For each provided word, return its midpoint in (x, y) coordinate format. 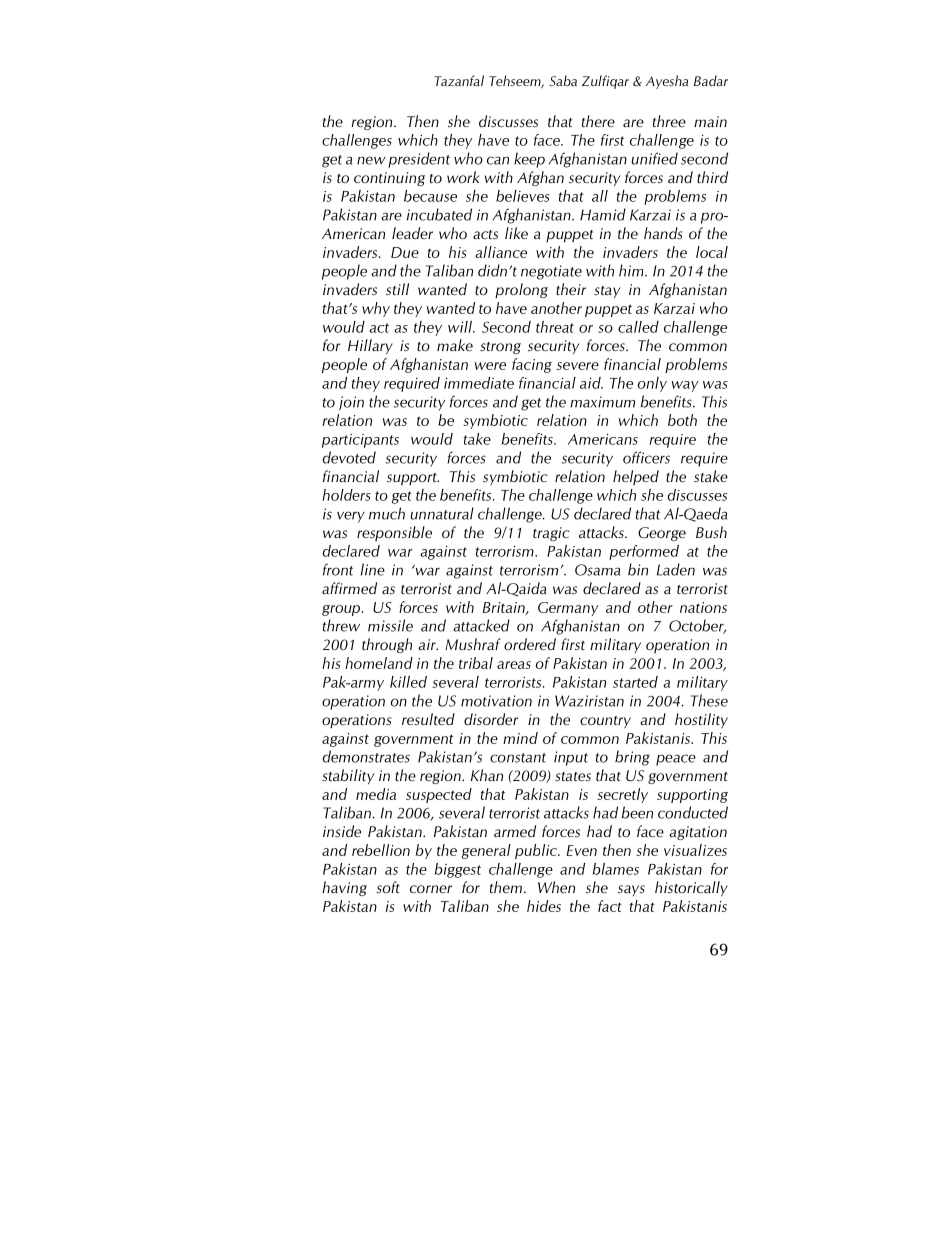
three (669, 121)
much (387, 513)
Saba (563, 80)
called (638, 327)
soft (388, 887)
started (635, 682)
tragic (551, 534)
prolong (521, 290)
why (376, 309)
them (506, 887)
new (371, 160)
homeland (379, 663)
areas (514, 665)
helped (636, 477)
